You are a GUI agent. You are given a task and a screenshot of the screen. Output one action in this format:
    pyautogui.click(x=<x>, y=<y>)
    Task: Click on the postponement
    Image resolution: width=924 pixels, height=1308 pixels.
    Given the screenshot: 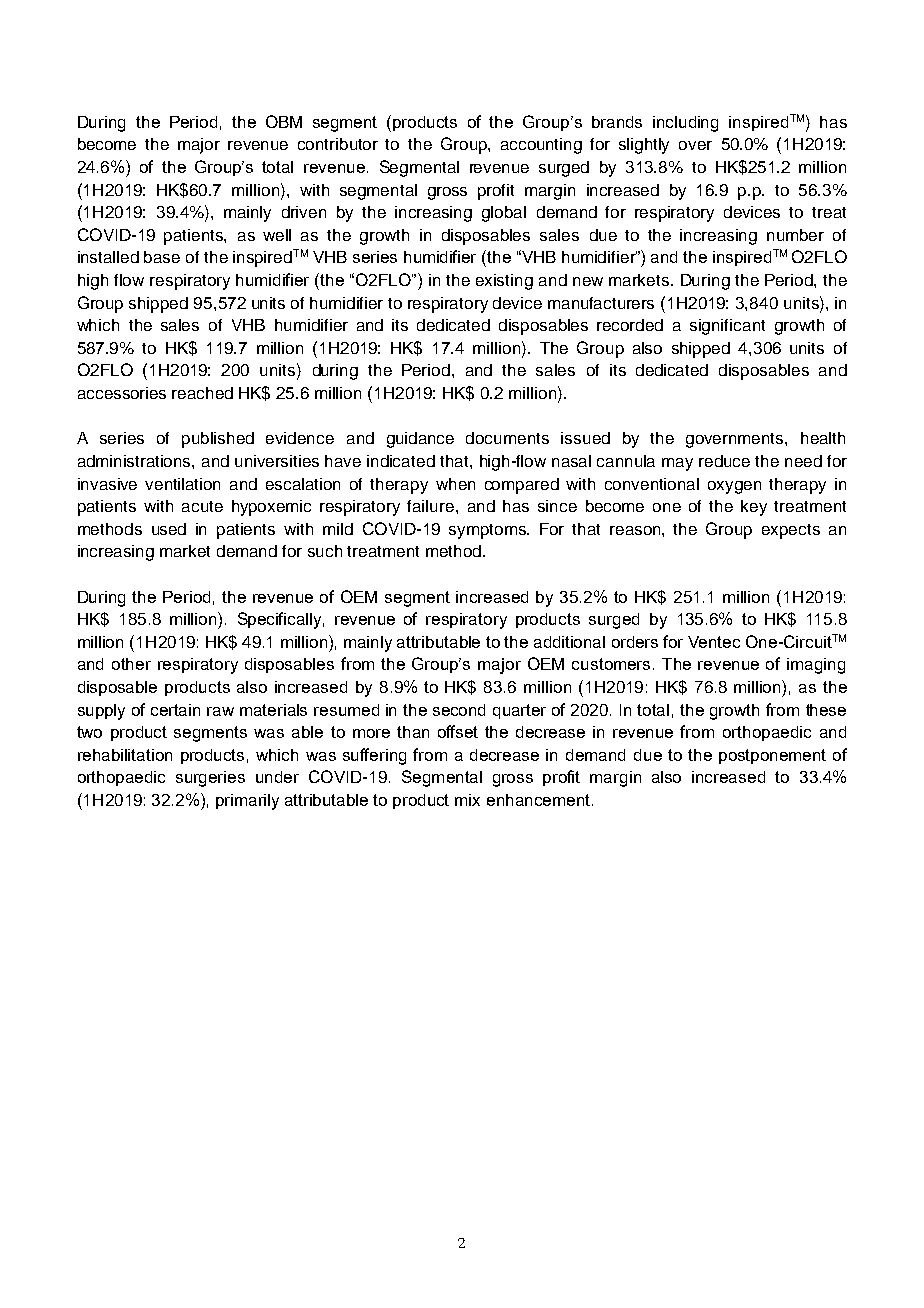 What is the action you would take?
    pyautogui.click(x=772, y=756)
